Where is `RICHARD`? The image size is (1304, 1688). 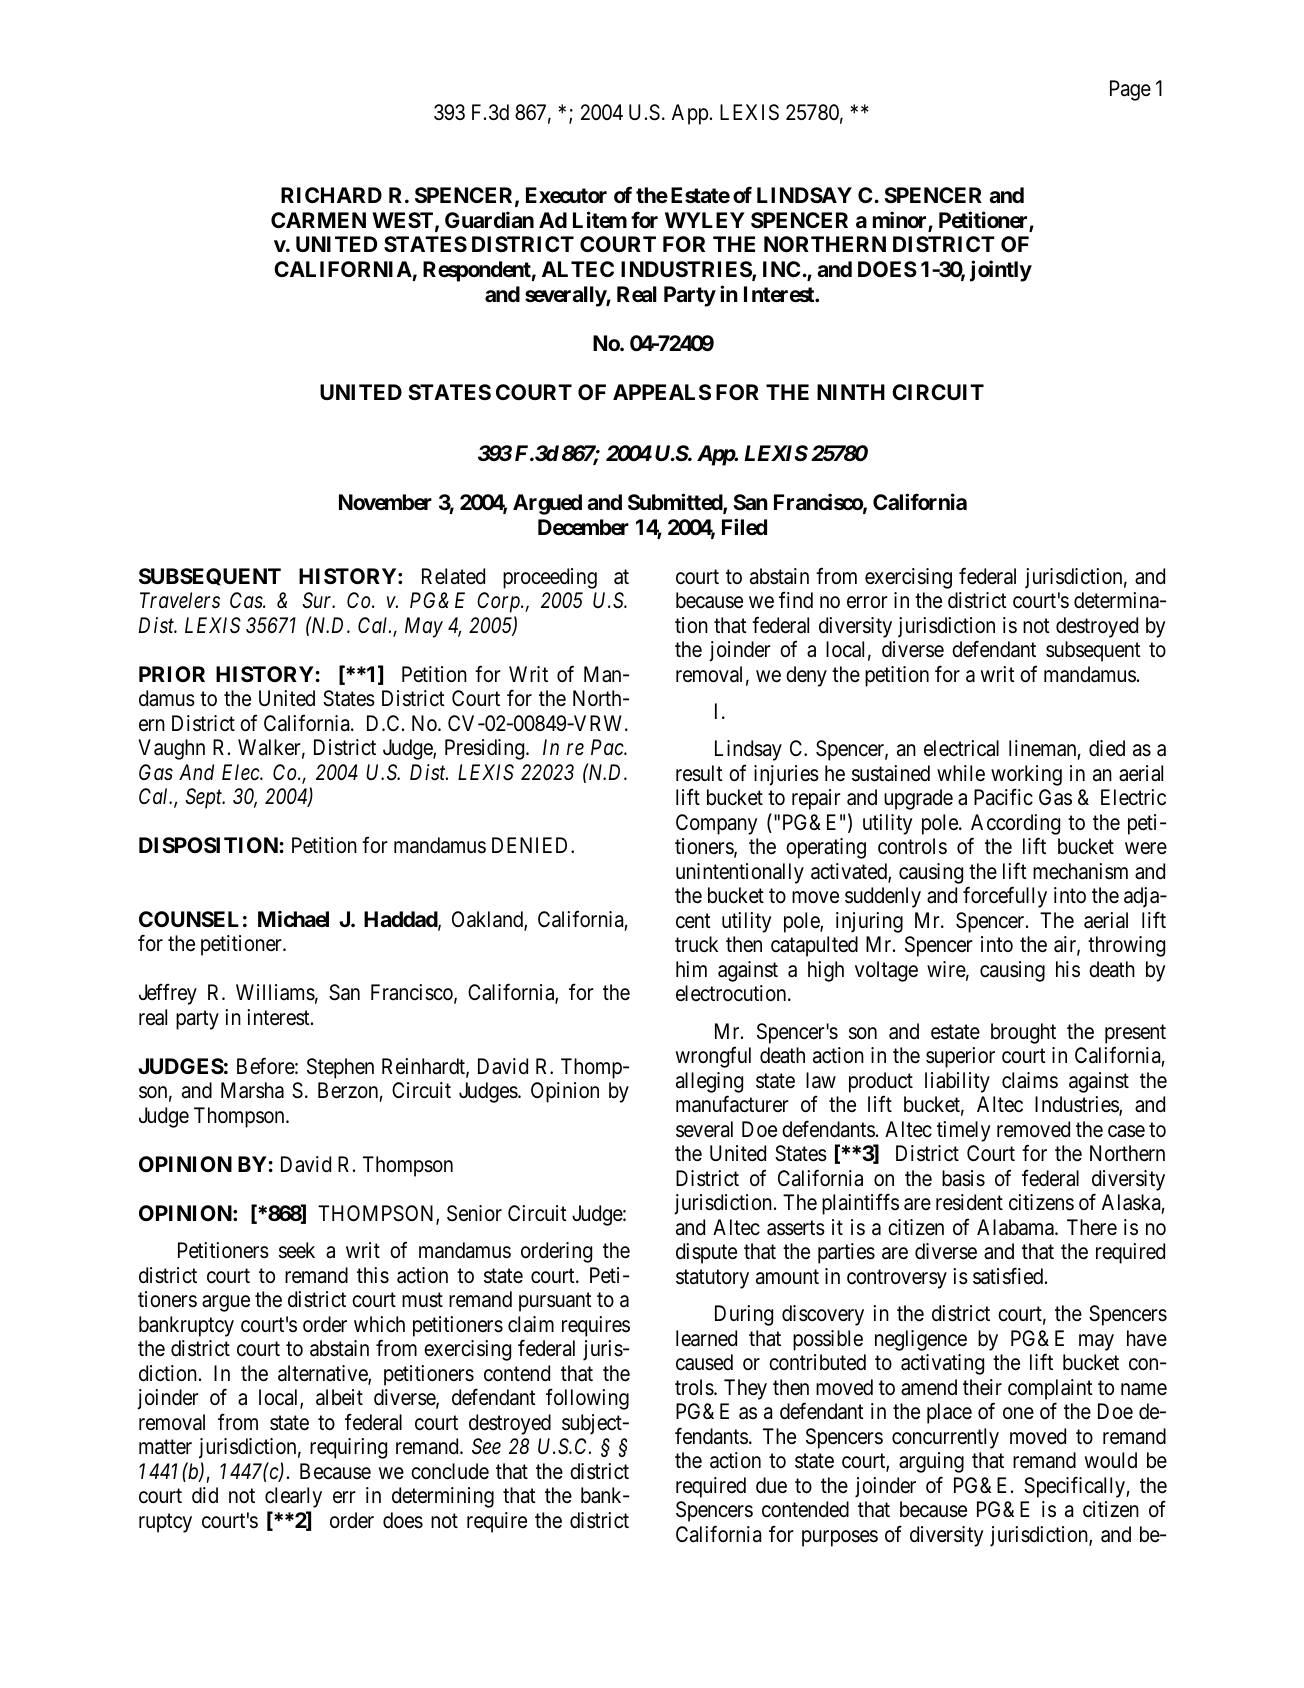 RICHARD is located at coordinates (331, 195).
